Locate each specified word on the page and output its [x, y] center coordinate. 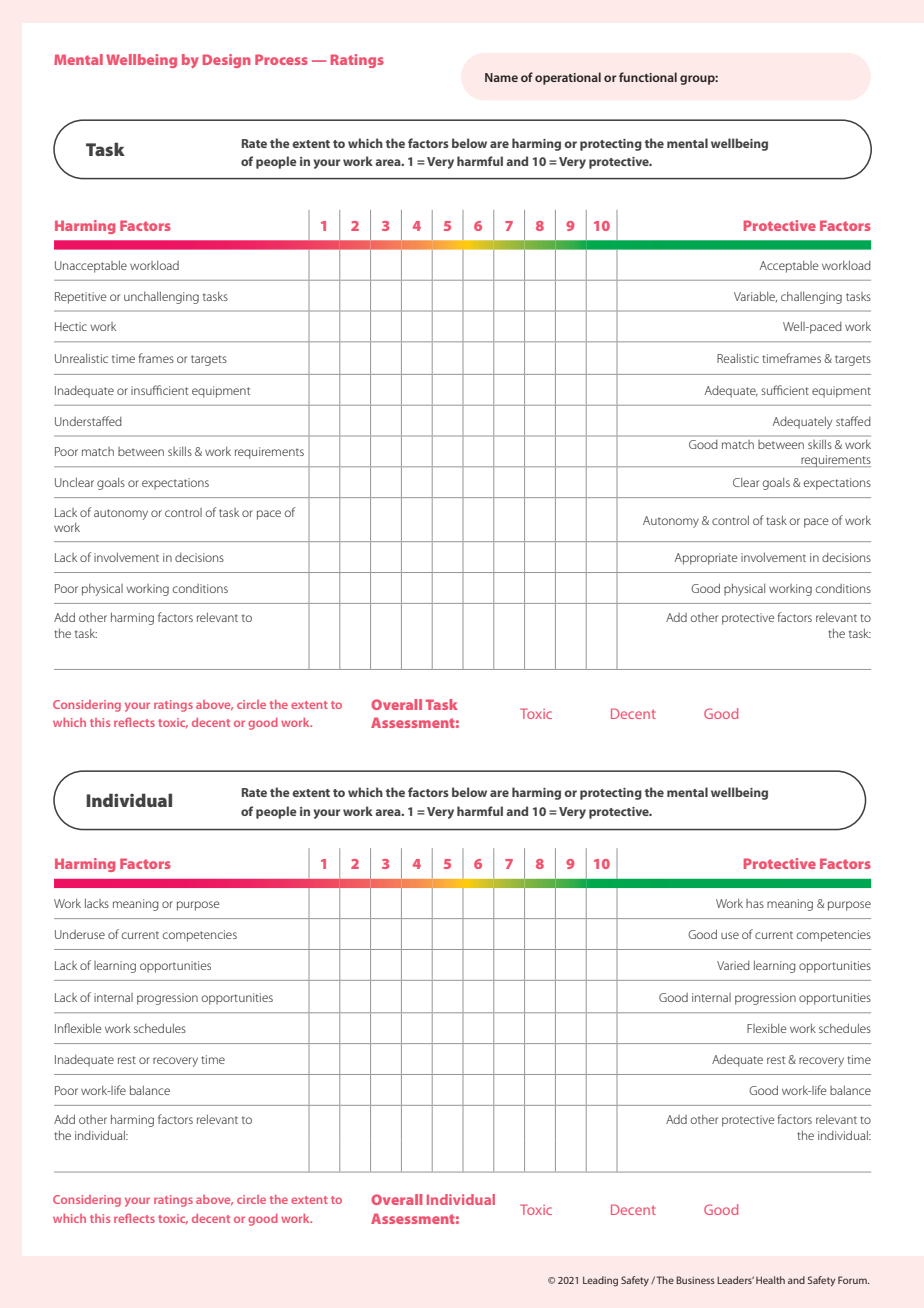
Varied [733, 965]
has [755, 903]
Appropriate [706, 559]
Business [695, 1280]
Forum [853, 1280]
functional [648, 77]
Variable [755, 296]
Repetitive [80, 298]
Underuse [80, 934]
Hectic [71, 326]
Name [501, 77]
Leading [600, 1281]
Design [227, 61]
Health [770, 1280]
